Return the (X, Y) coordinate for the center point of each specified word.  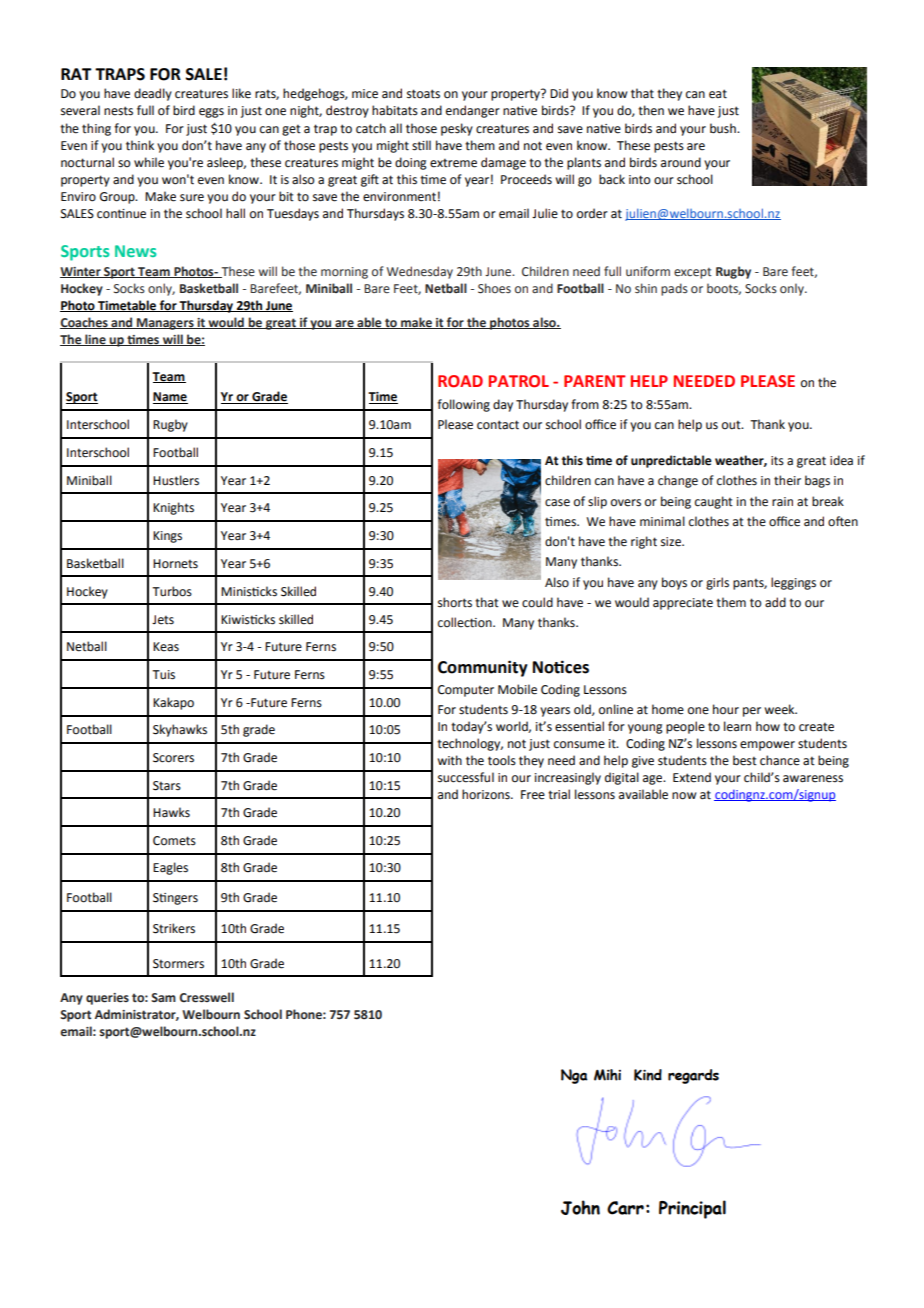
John (580, 1207)
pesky (457, 129)
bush (724, 128)
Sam (163, 997)
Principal (692, 1209)
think (140, 145)
